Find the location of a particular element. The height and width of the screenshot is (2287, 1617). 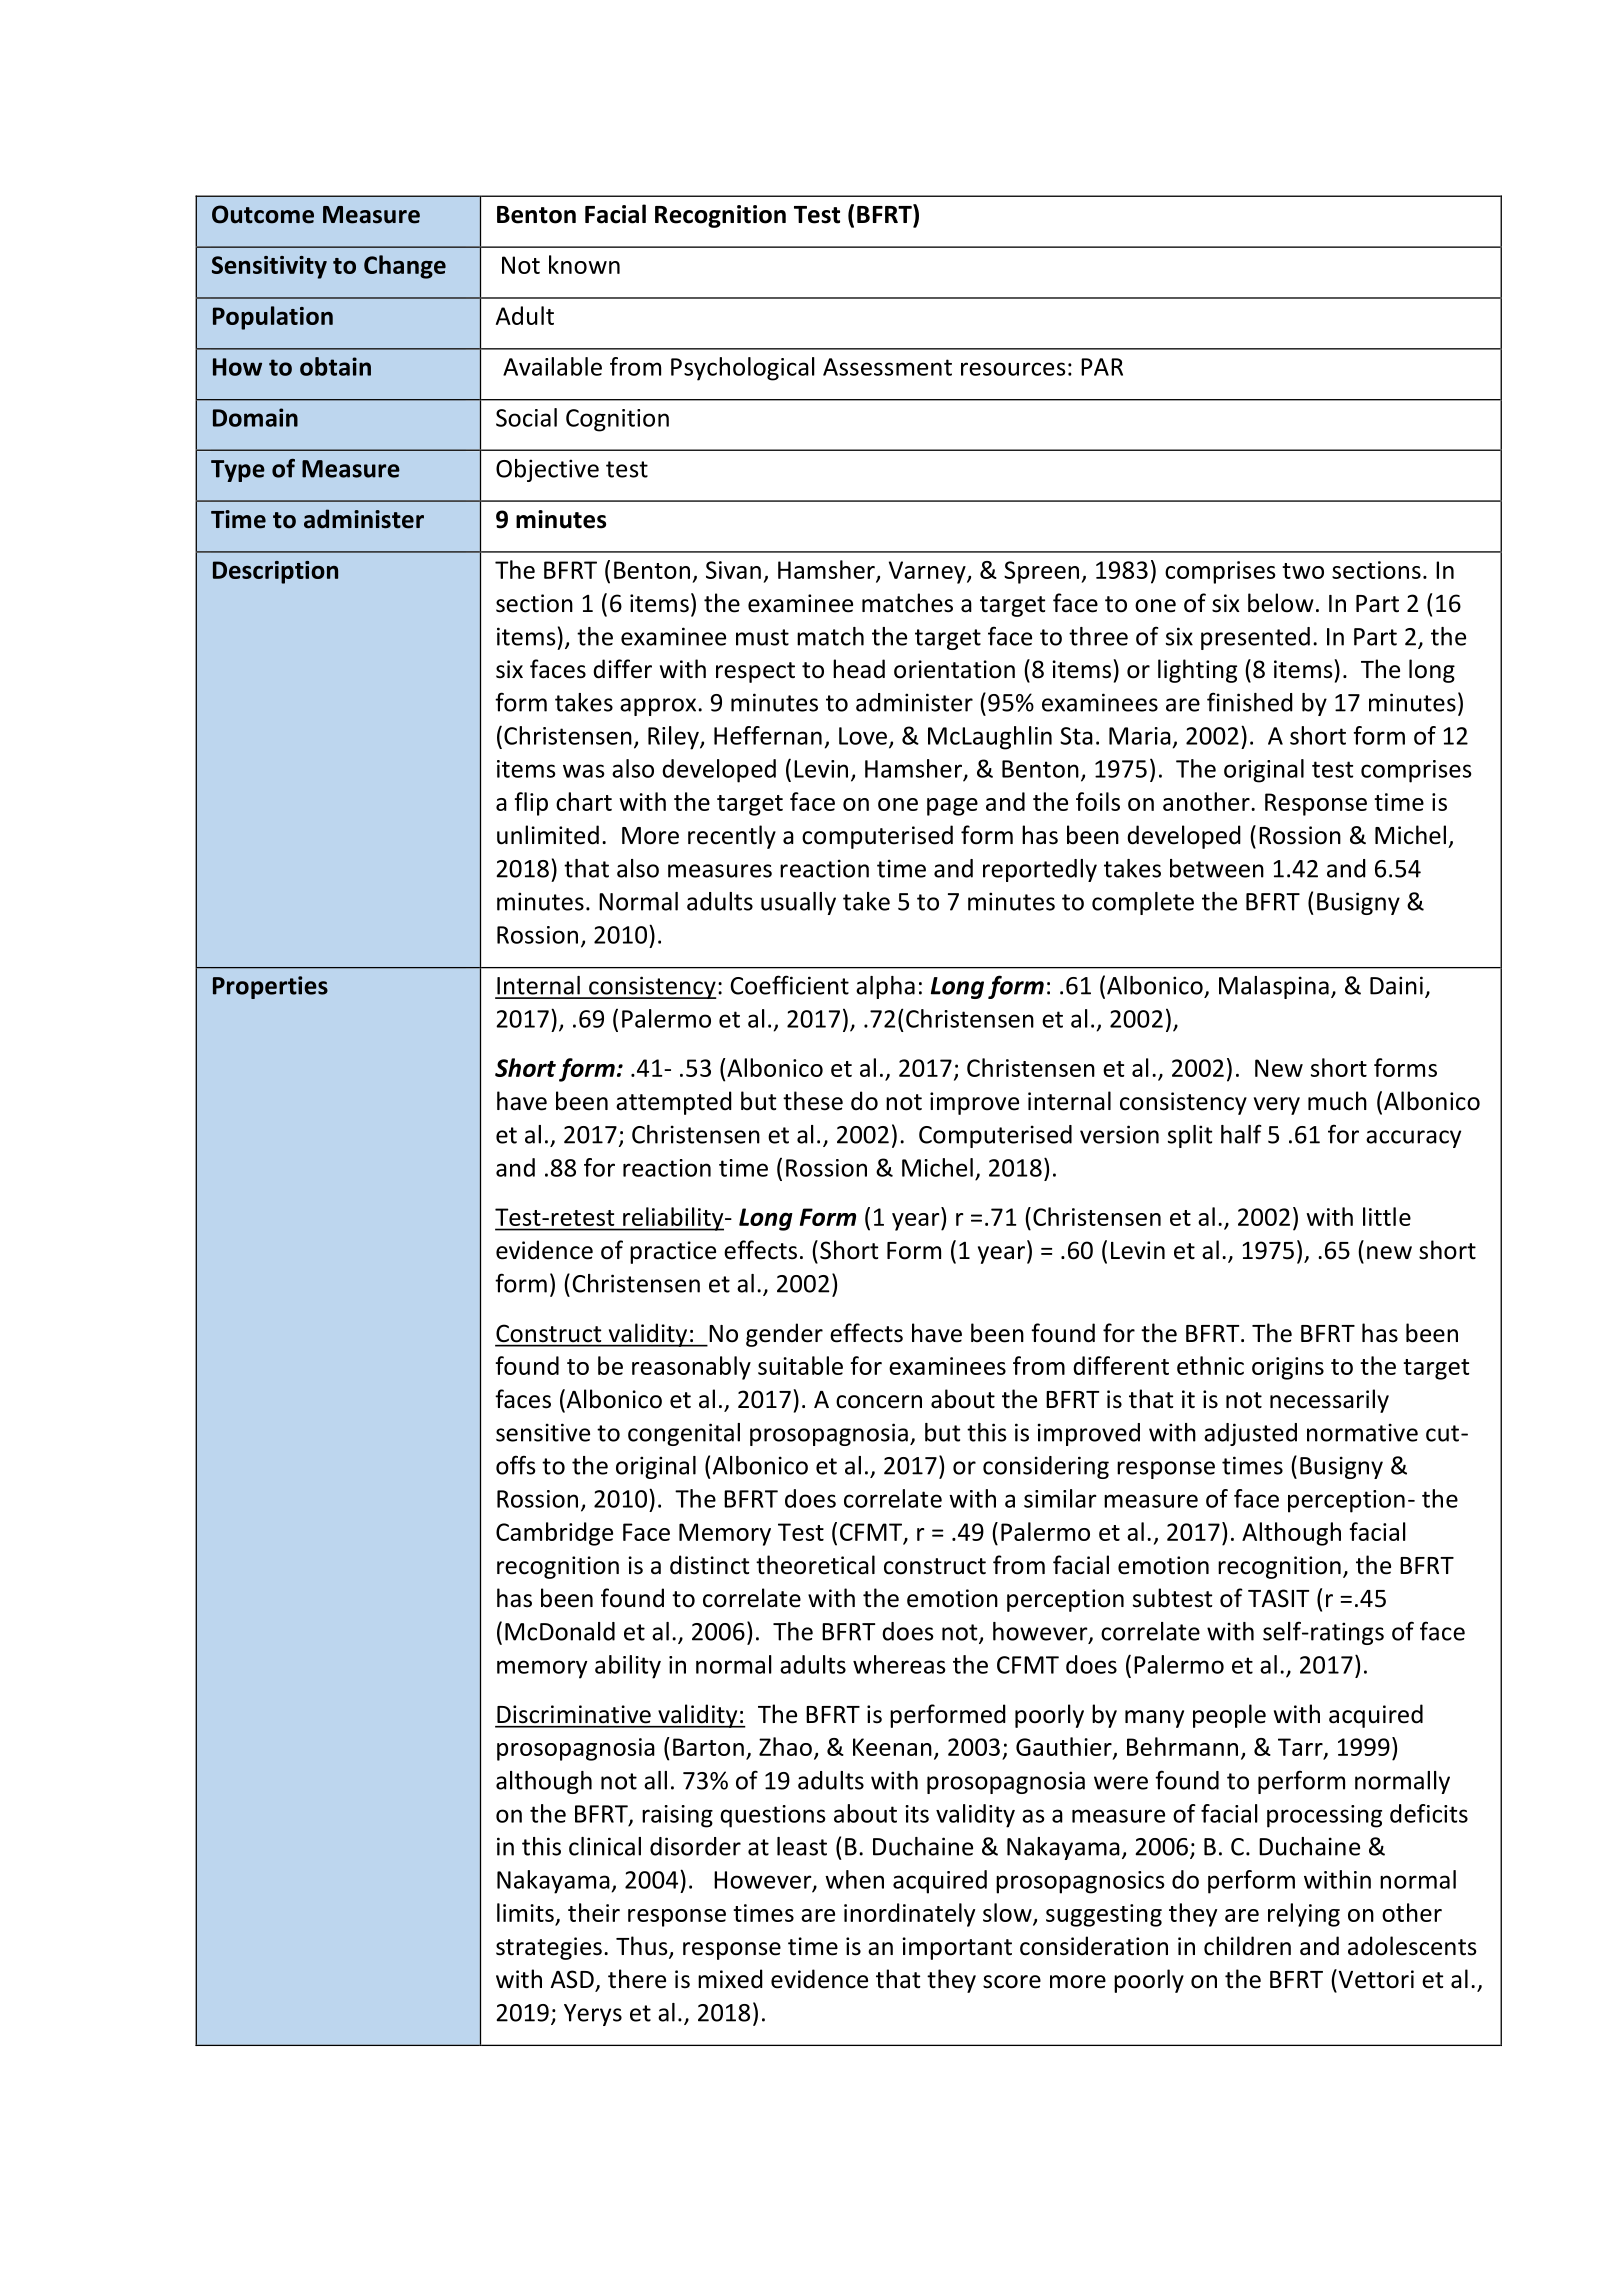

resources is located at coordinates (1013, 369).
